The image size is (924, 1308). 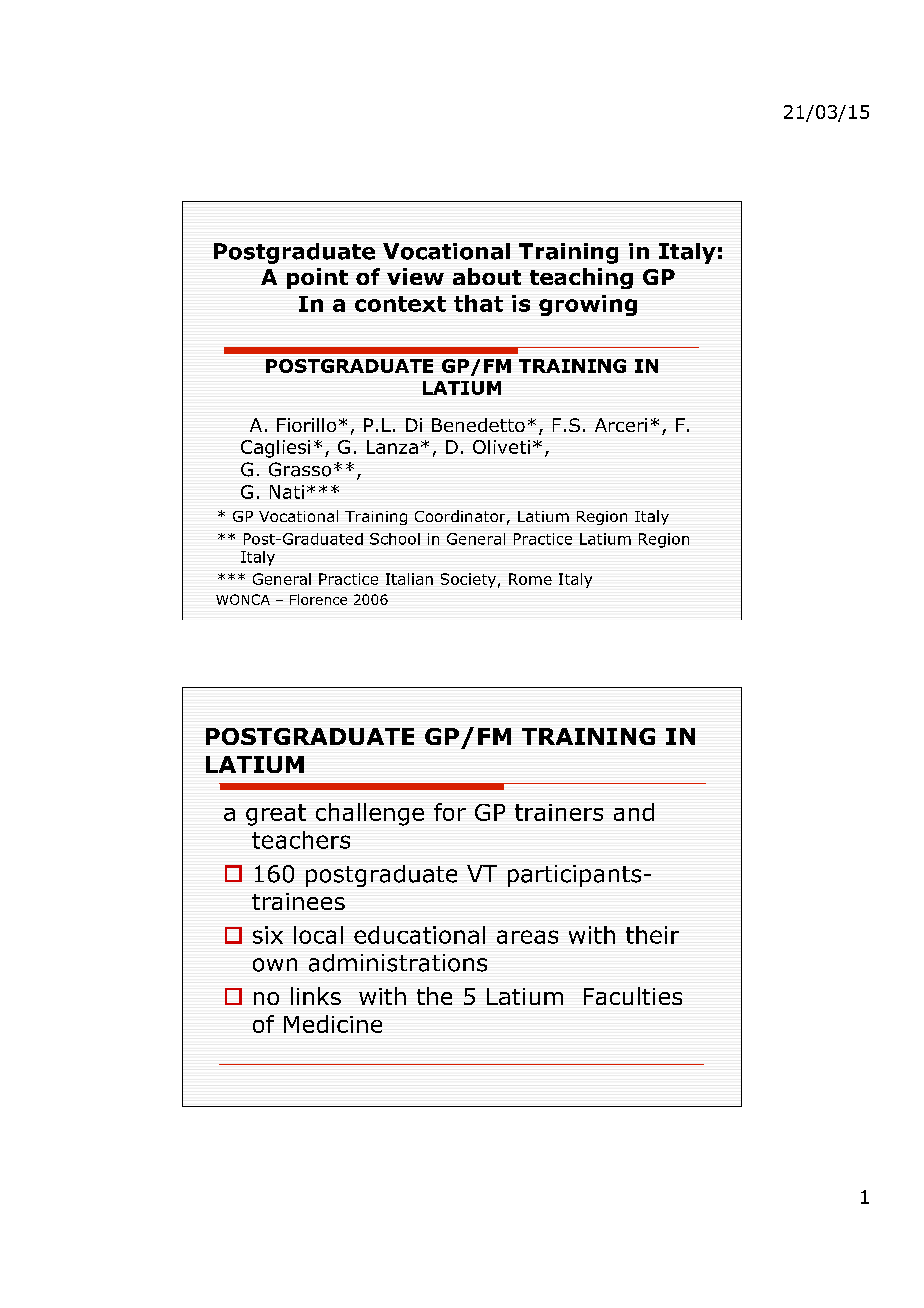 I want to click on links, so click(x=316, y=996).
